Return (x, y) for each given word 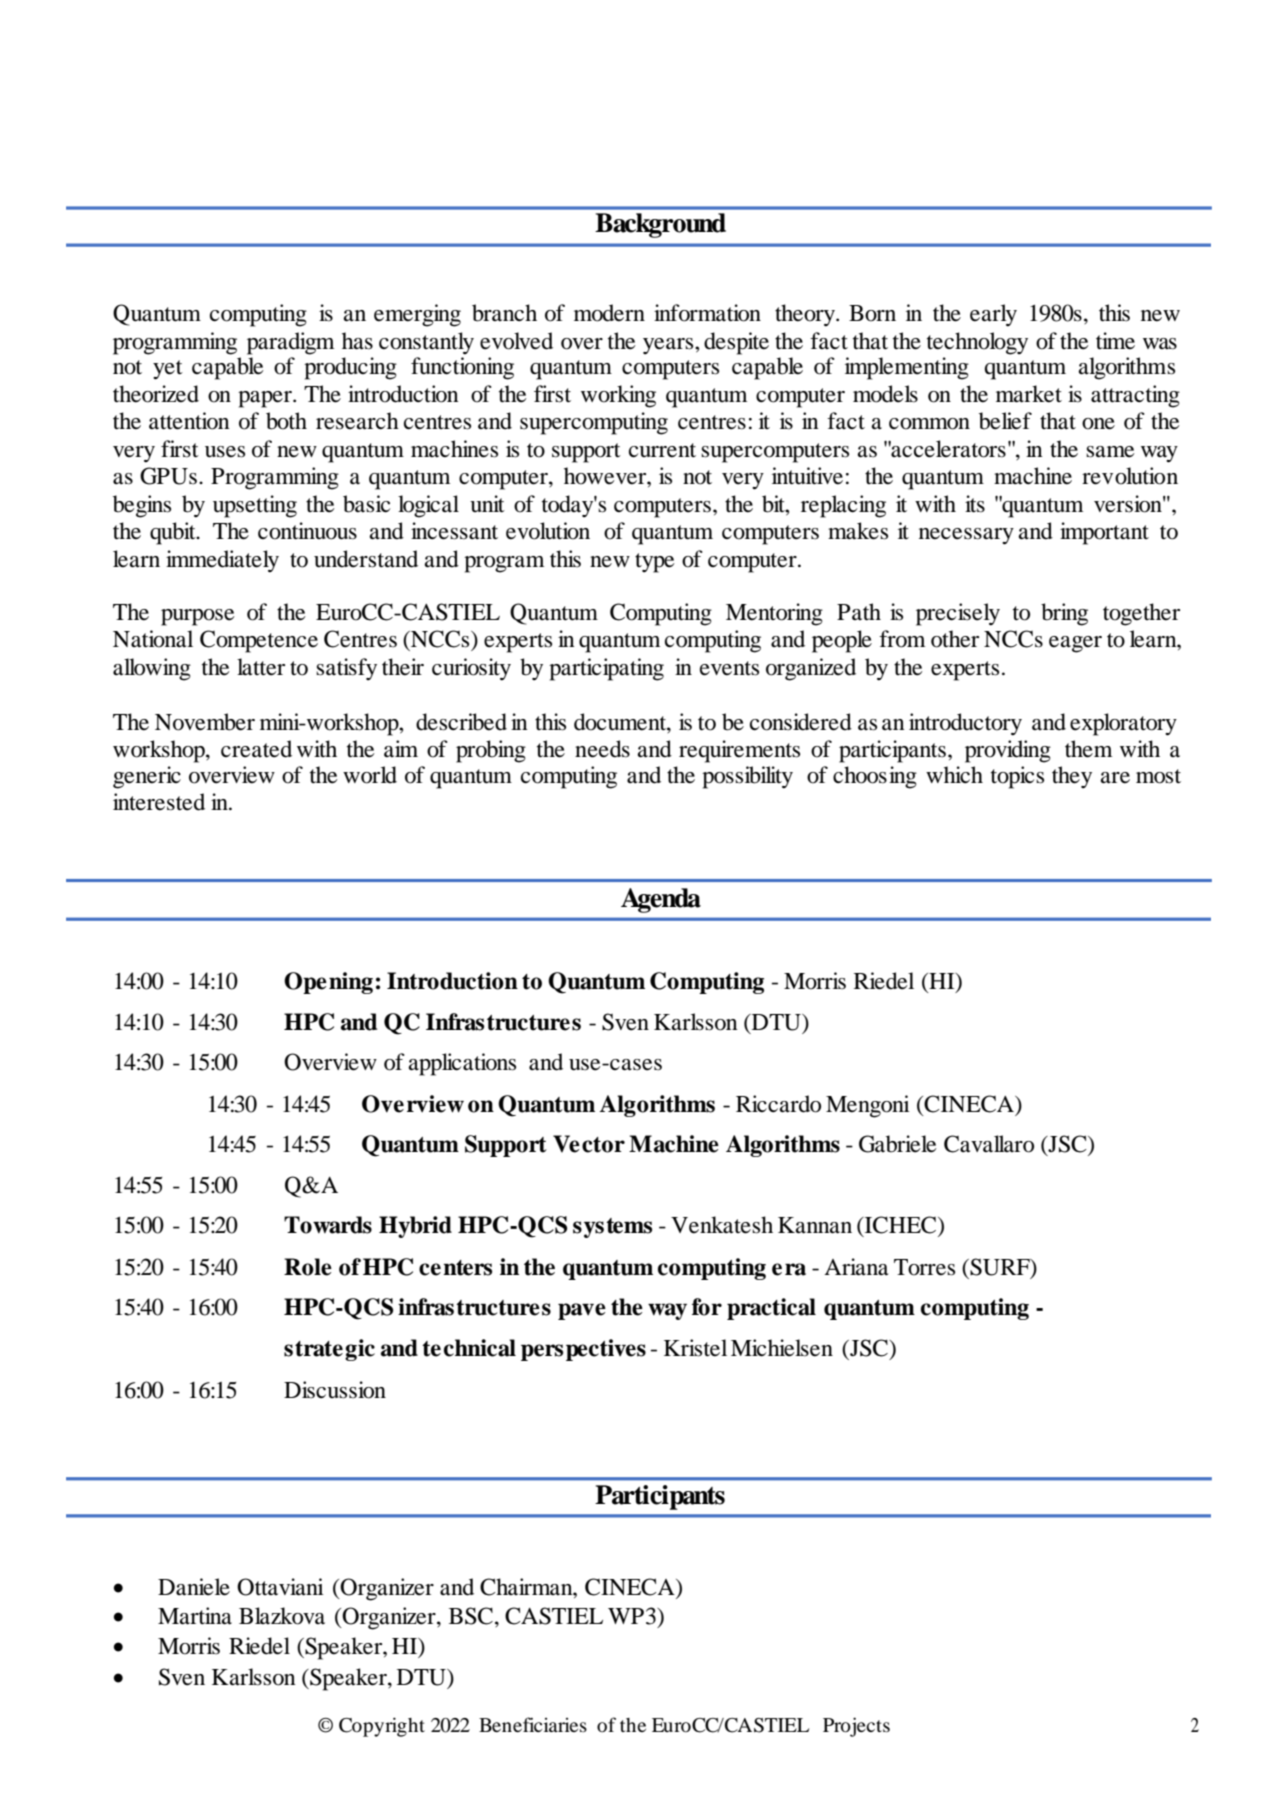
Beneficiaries (533, 1724)
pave (582, 1311)
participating (606, 669)
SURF (1000, 1268)
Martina (195, 1616)
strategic (329, 1350)
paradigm (290, 343)
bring (1064, 614)
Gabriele (897, 1144)
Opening (328, 983)
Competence (259, 641)
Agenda (661, 900)
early (993, 315)
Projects (856, 1727)
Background (660, 225)
